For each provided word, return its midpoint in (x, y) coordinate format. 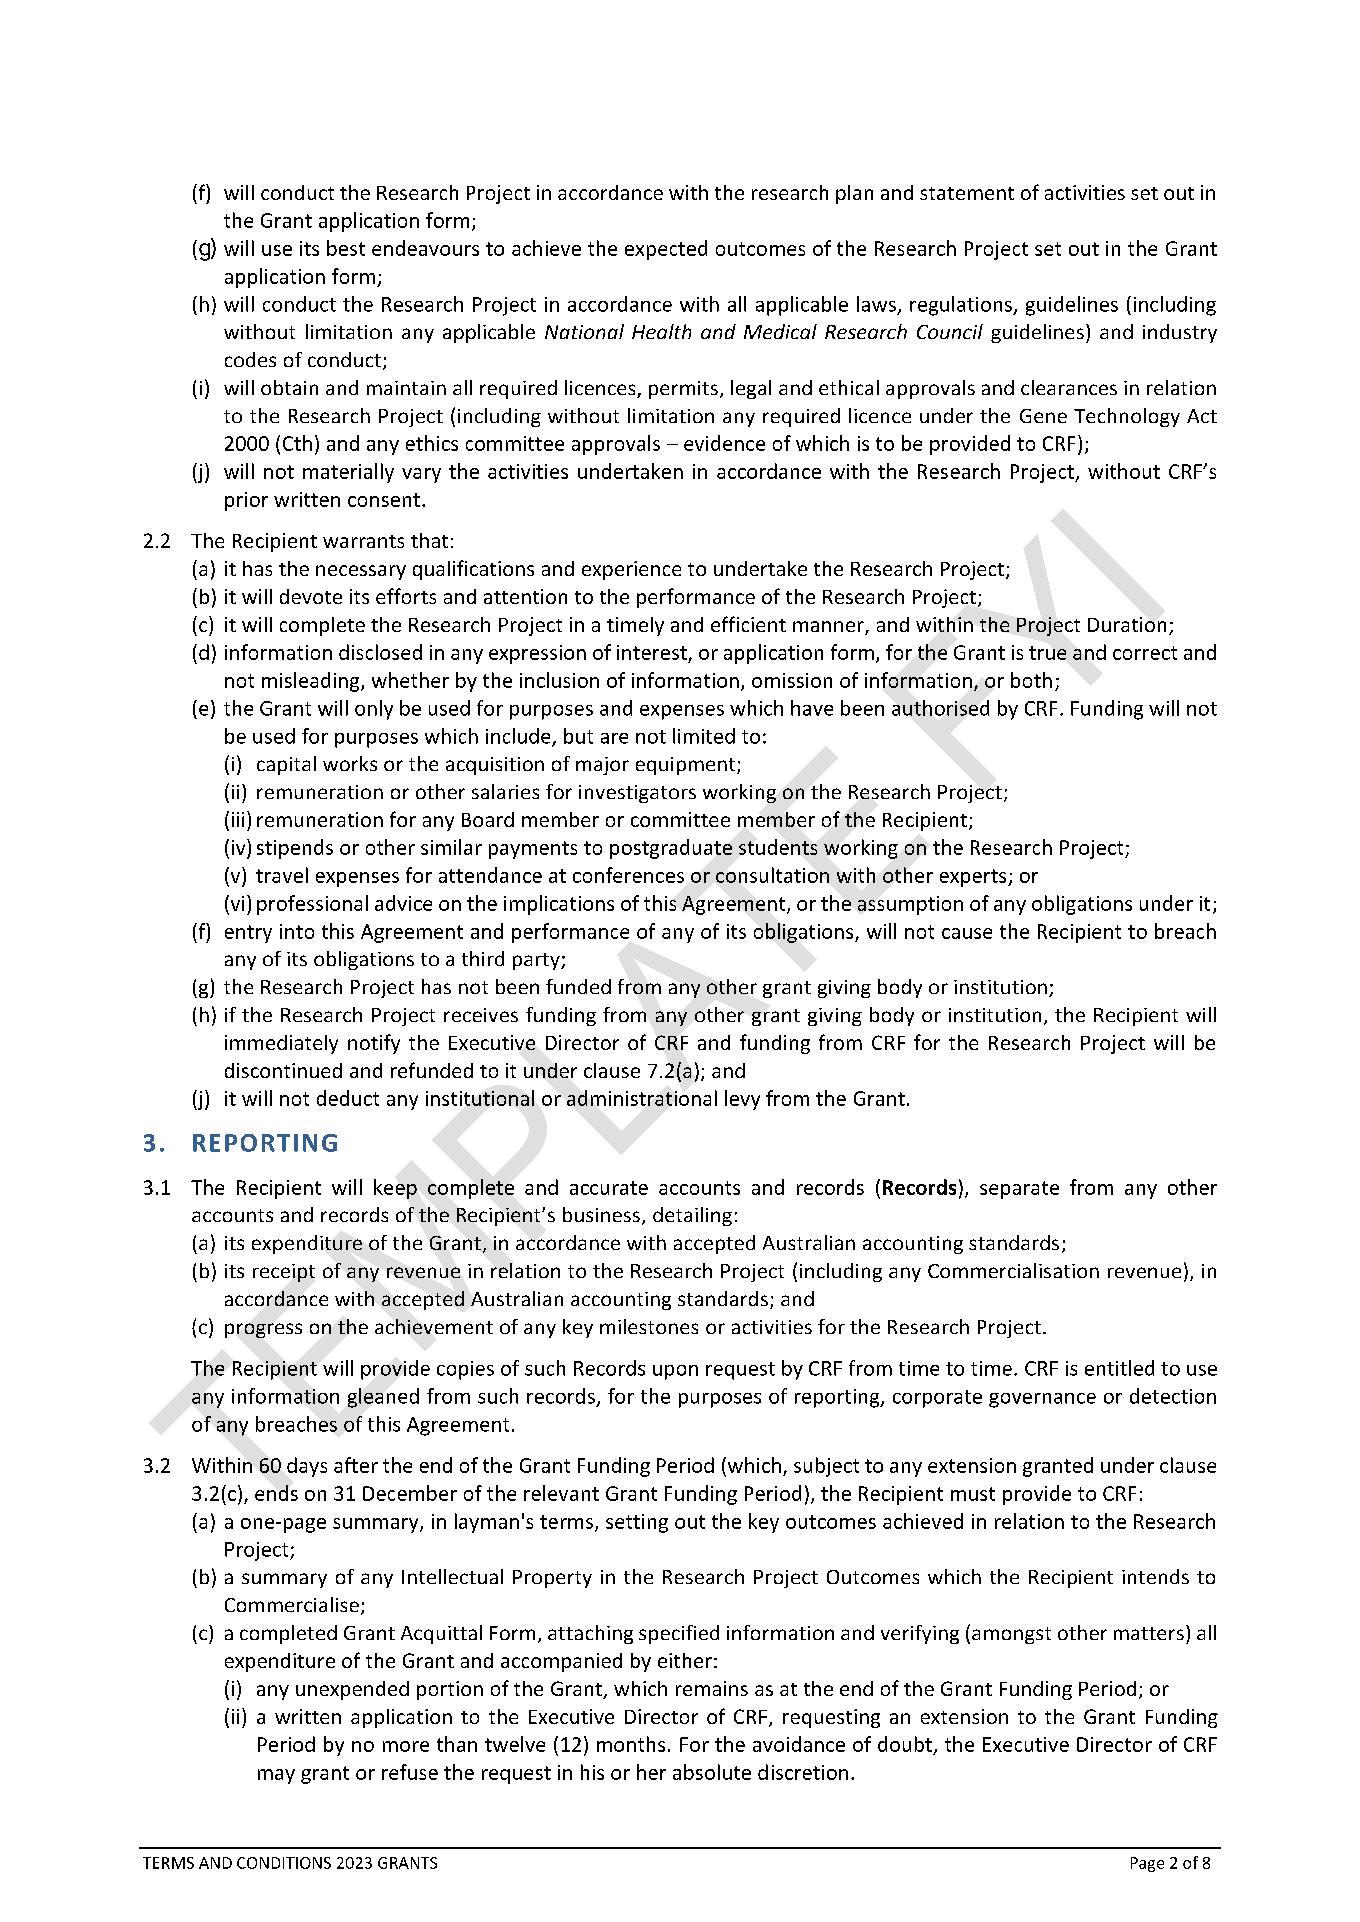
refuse (410, 1772)
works (350, 763)
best (346, 248)
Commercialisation (1013, 1270)
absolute (712, 1772)
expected (666, 250)
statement (967, 193)
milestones (649, 1326)
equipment (687, 766)
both (1031, 680)
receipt (284, 1273)
